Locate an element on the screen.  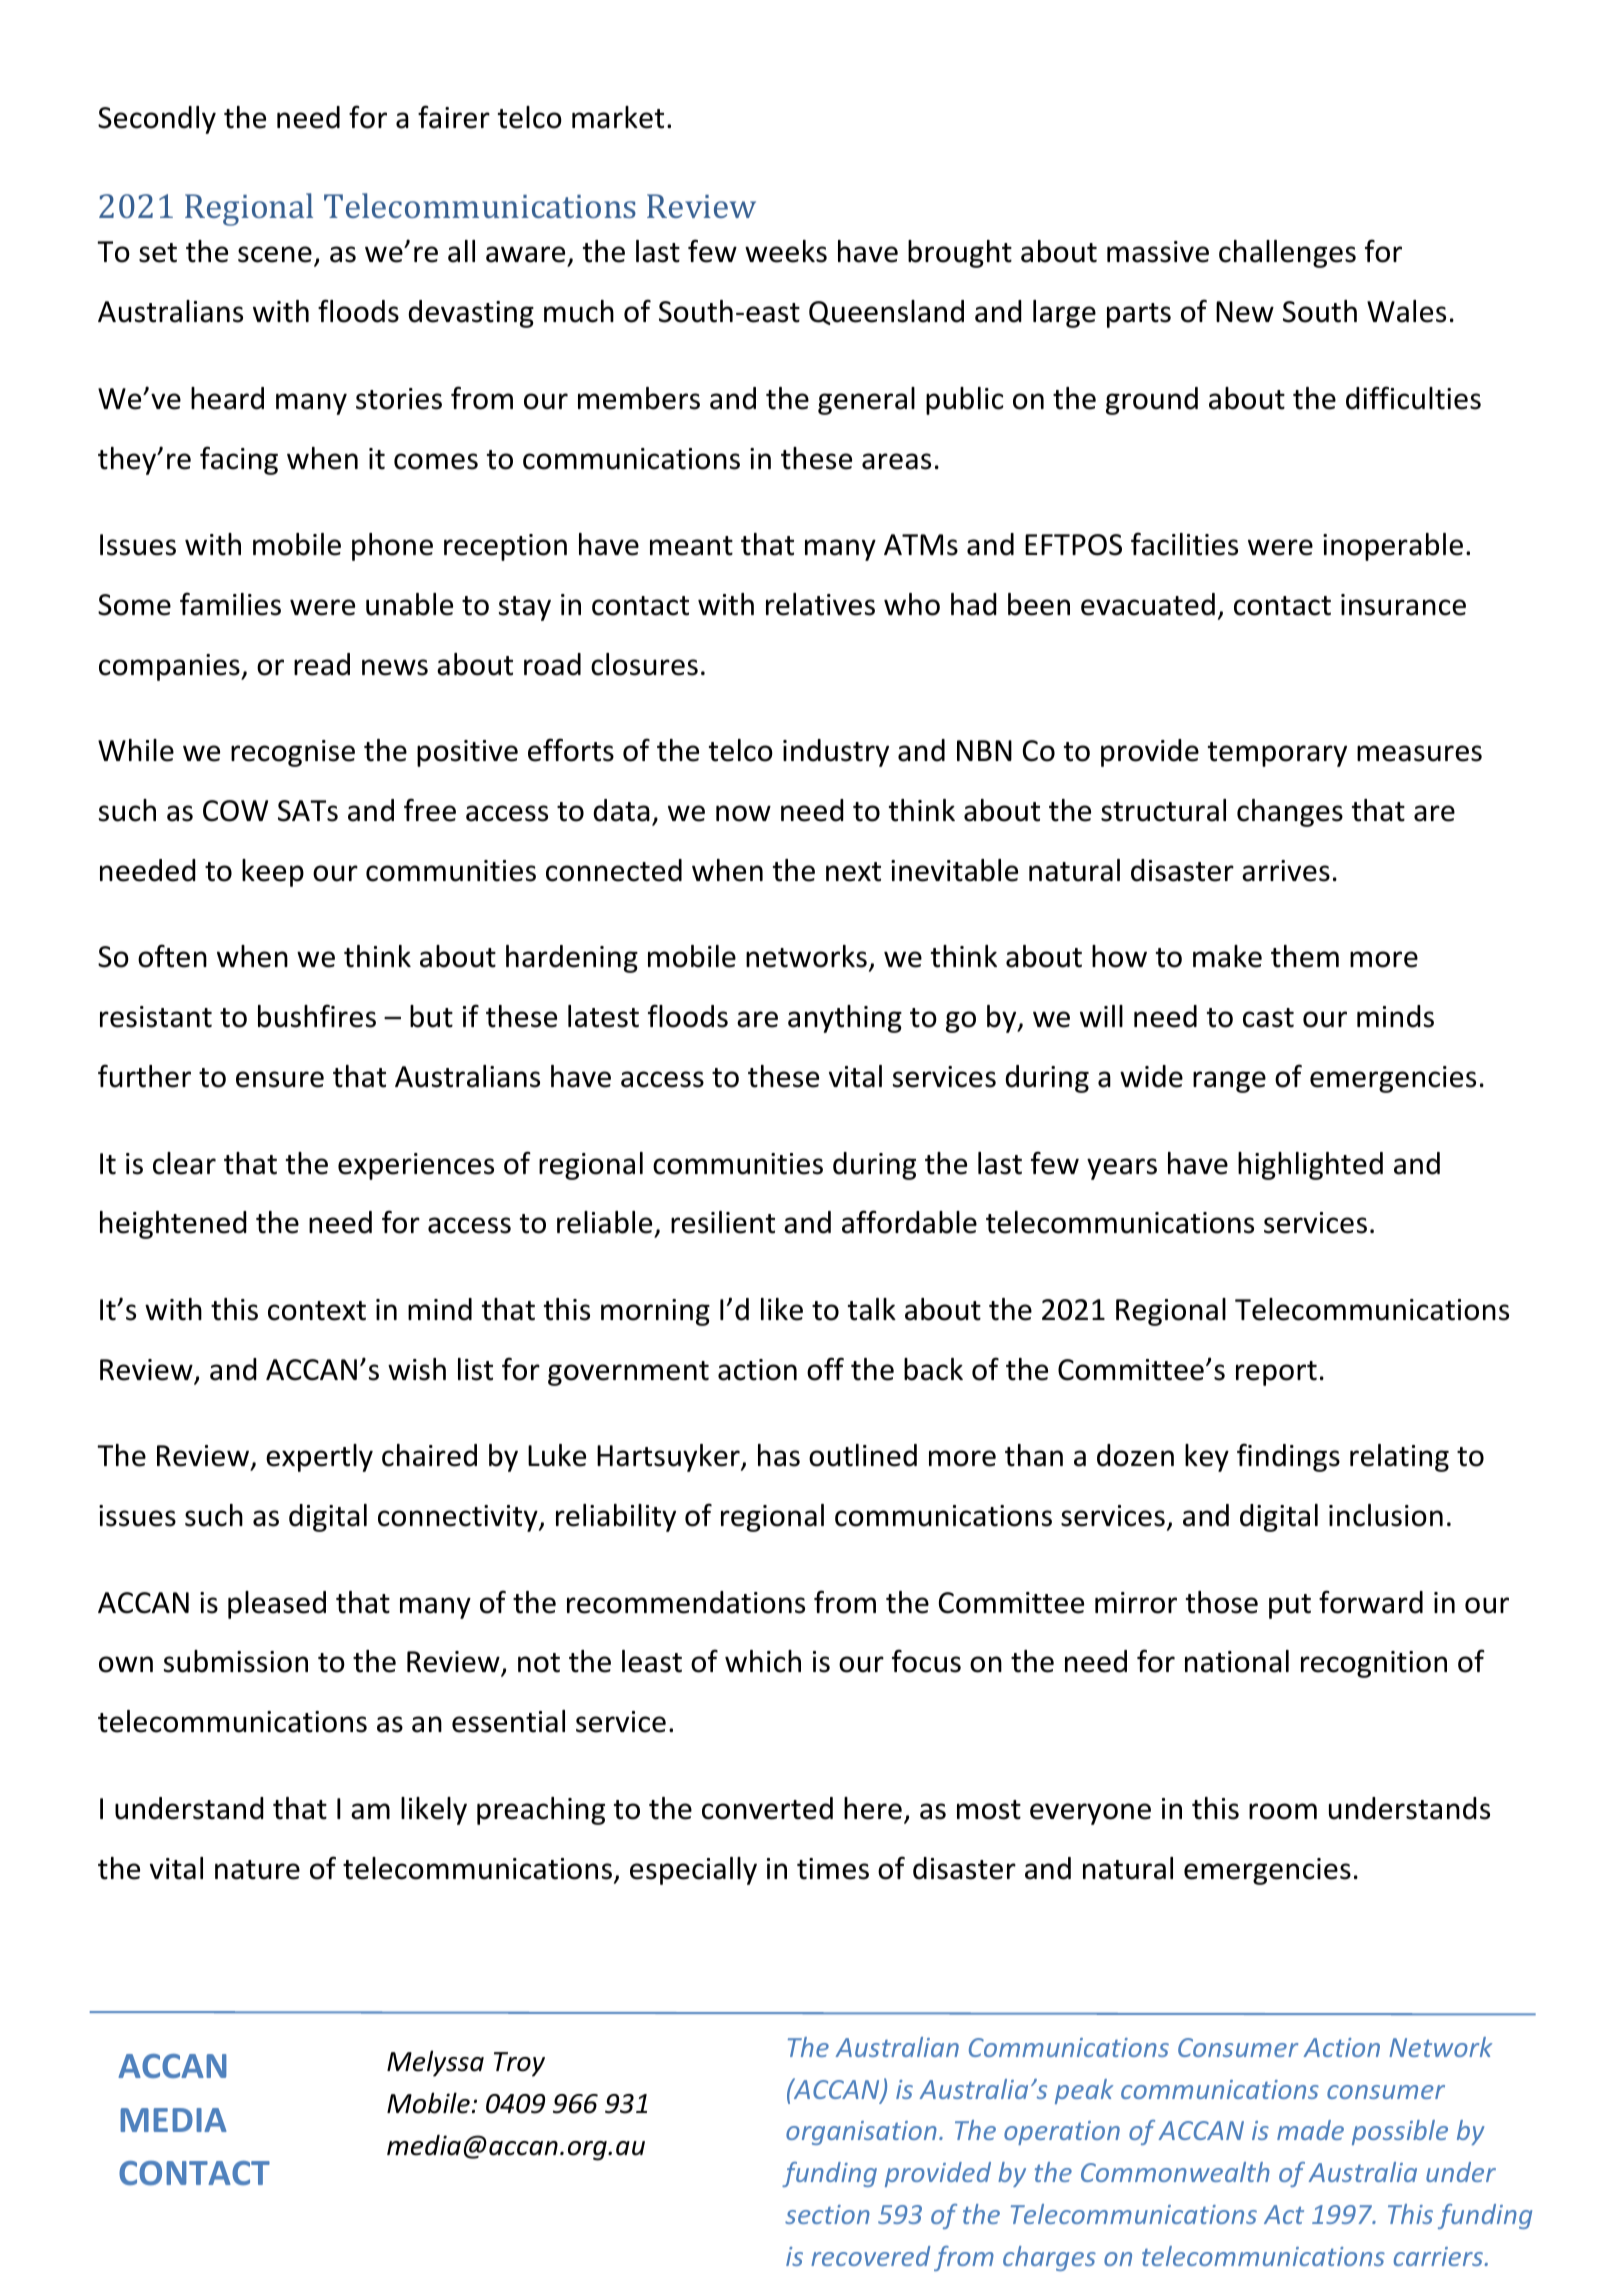
clear is located at coordinates (184, 1163).
